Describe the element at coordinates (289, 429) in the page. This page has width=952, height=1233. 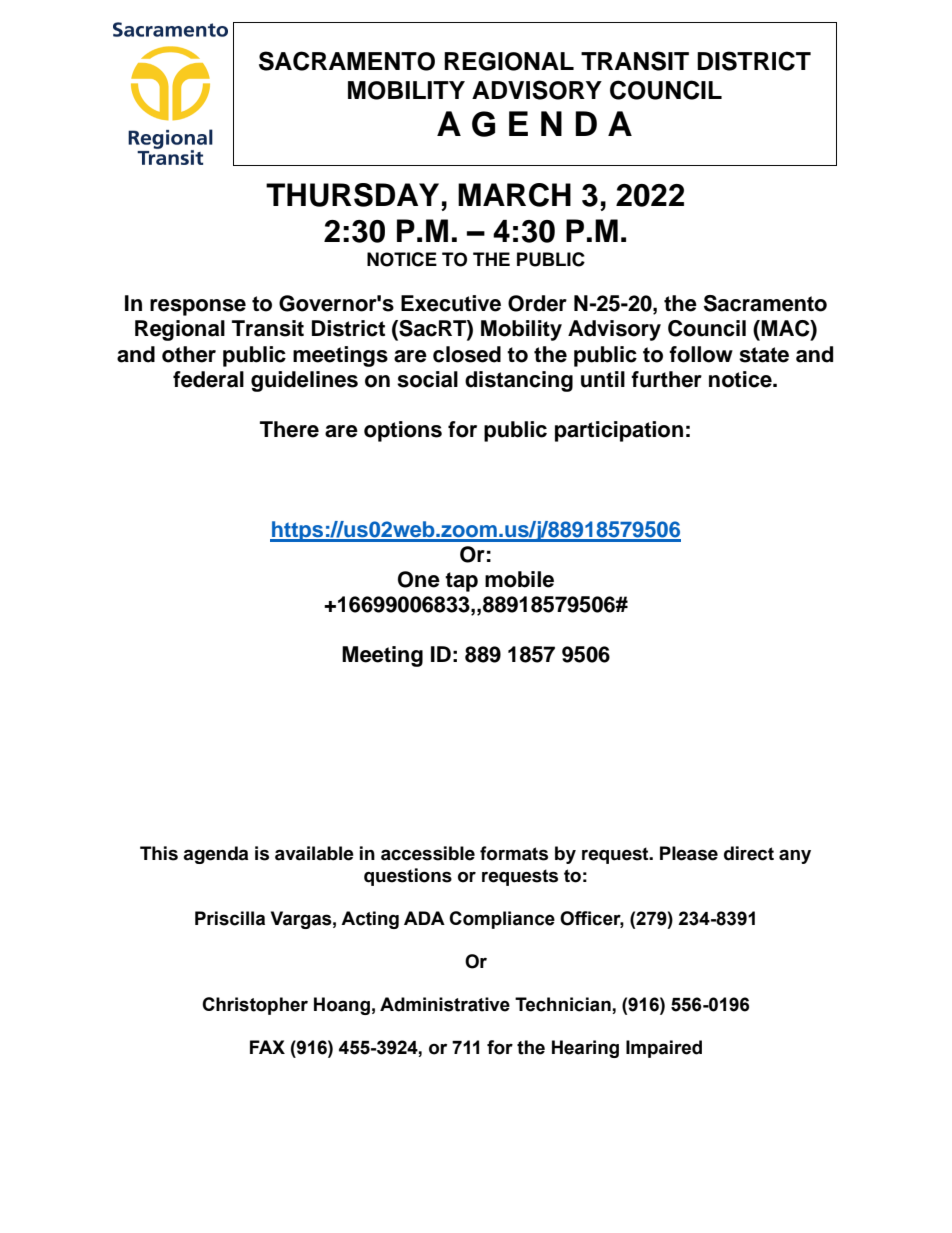
I see `There` at that location.
